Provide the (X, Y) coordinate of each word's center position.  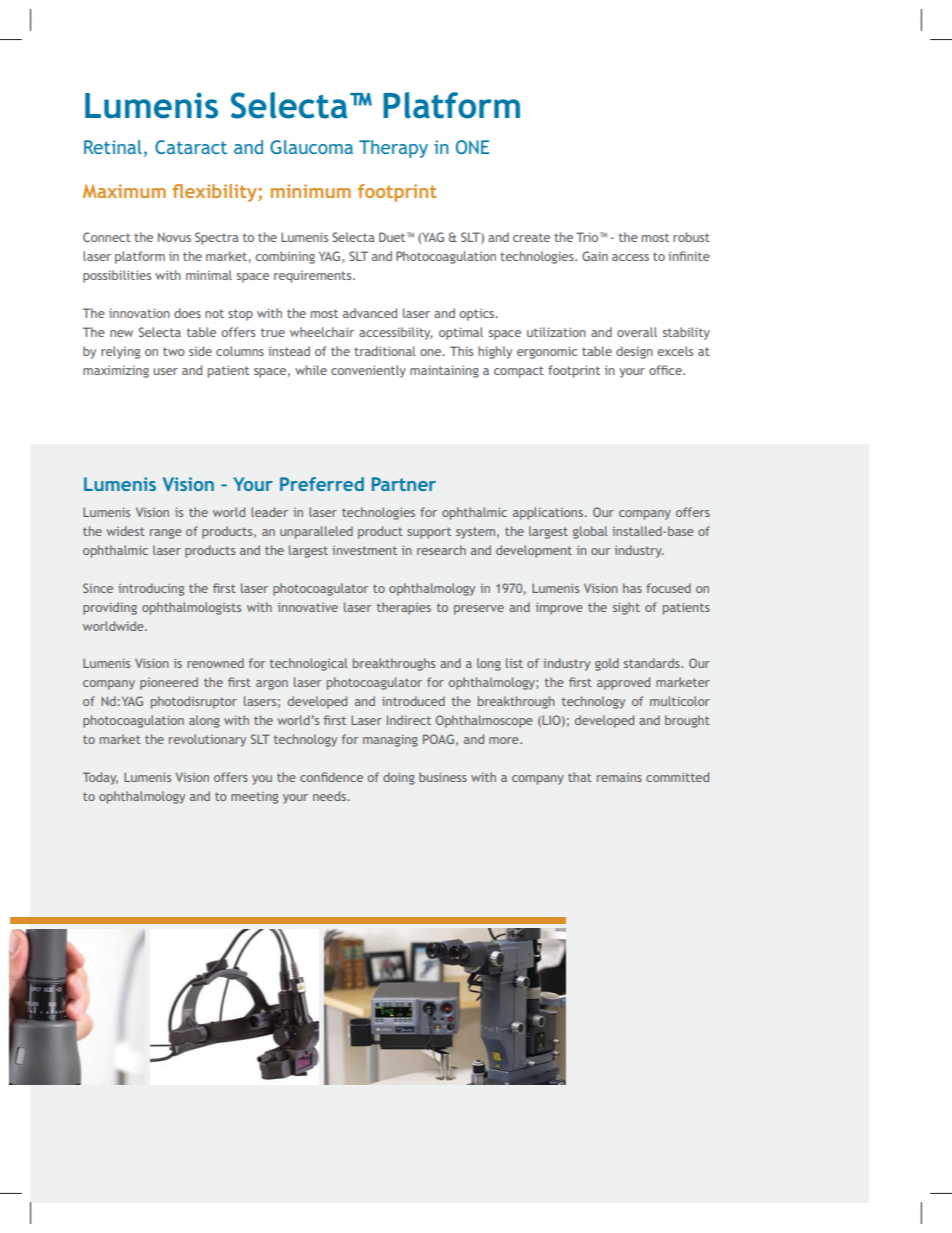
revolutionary (207, 740)
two (174, 351)
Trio (588, 237)
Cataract (191, 147)
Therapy (393, 149)
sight (626, 608)
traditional (385, 351)
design (634, 352)
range (166, 534)
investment (364, 550)
